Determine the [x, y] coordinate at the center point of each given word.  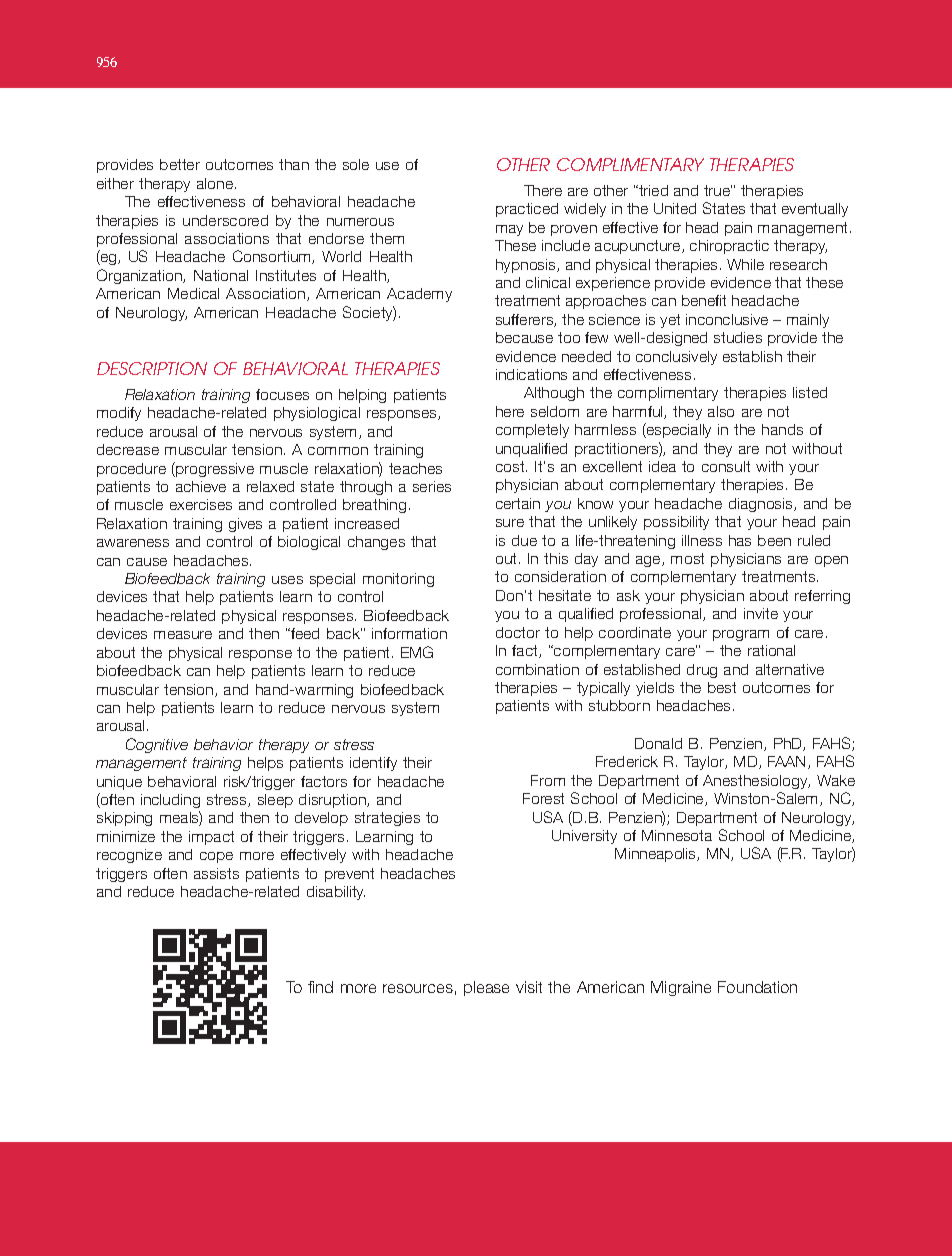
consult [726, 466]
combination [537, 669]
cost [511, 466]
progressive [214, 469]
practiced [527, 210]
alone [216, 183]
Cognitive [157, 745]
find [320, 987]
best [722, 687]
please [486, 988]
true [718, 190]
